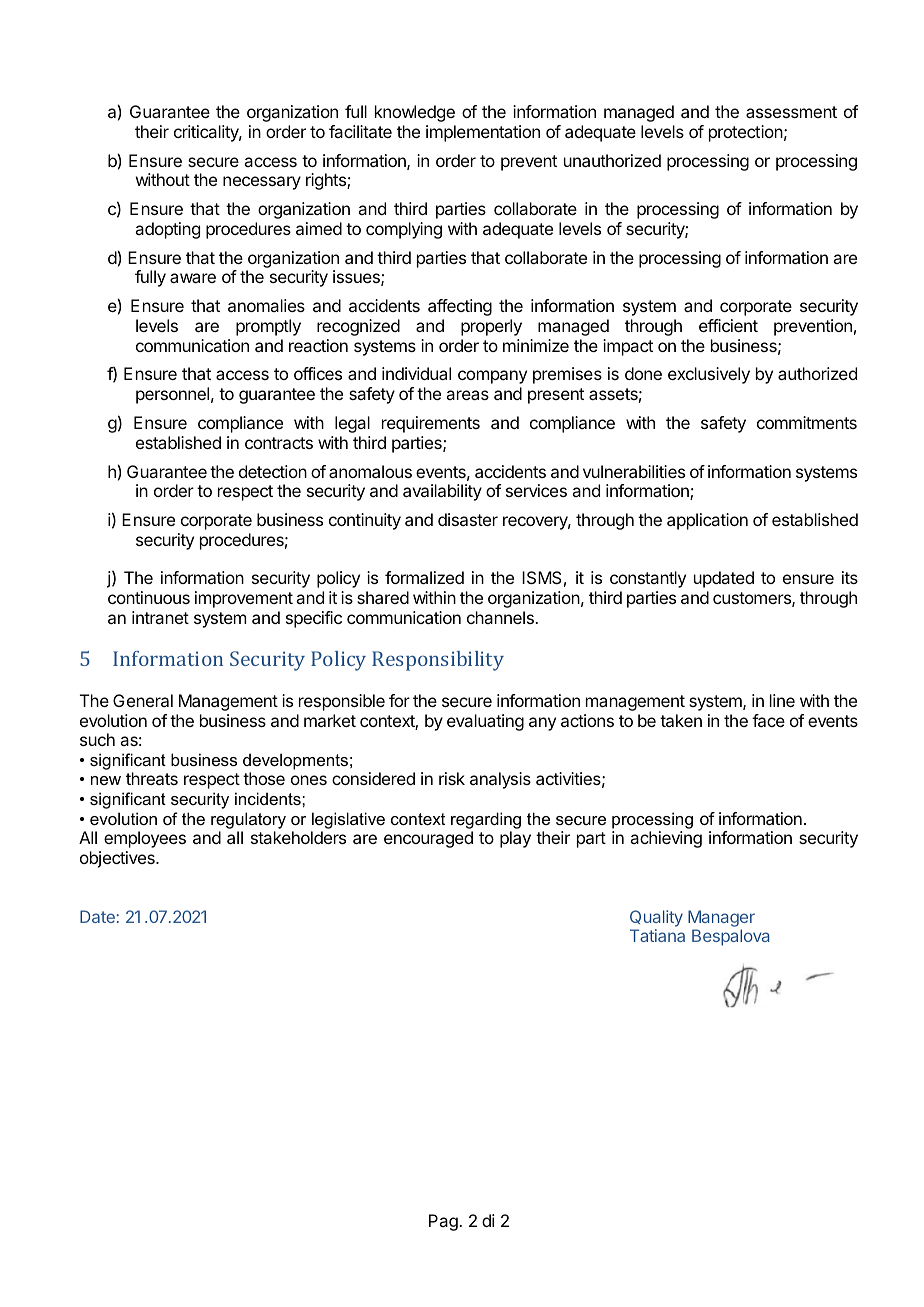 The image size is (924, 1307). Describe the element at coordinates (273, 471) in the screenshot. I see `detection` at that location.
